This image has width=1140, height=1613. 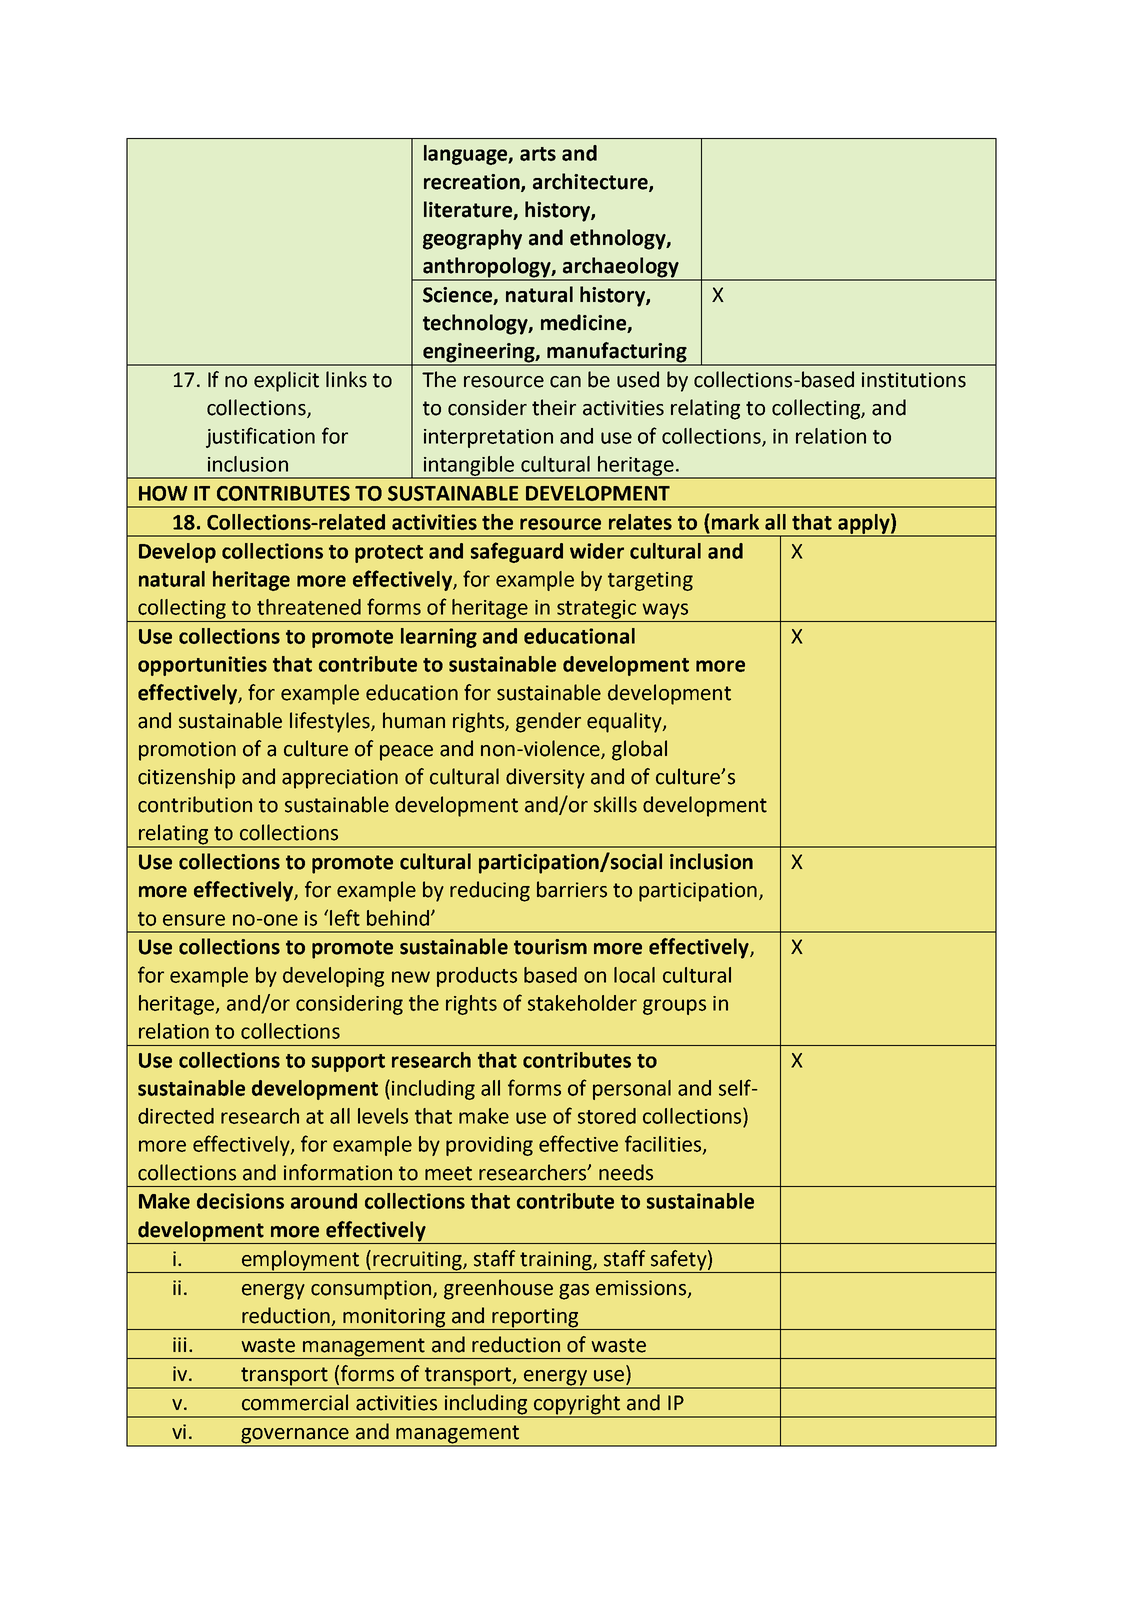 I want to click on recreation, so click(x=473, y=182).
